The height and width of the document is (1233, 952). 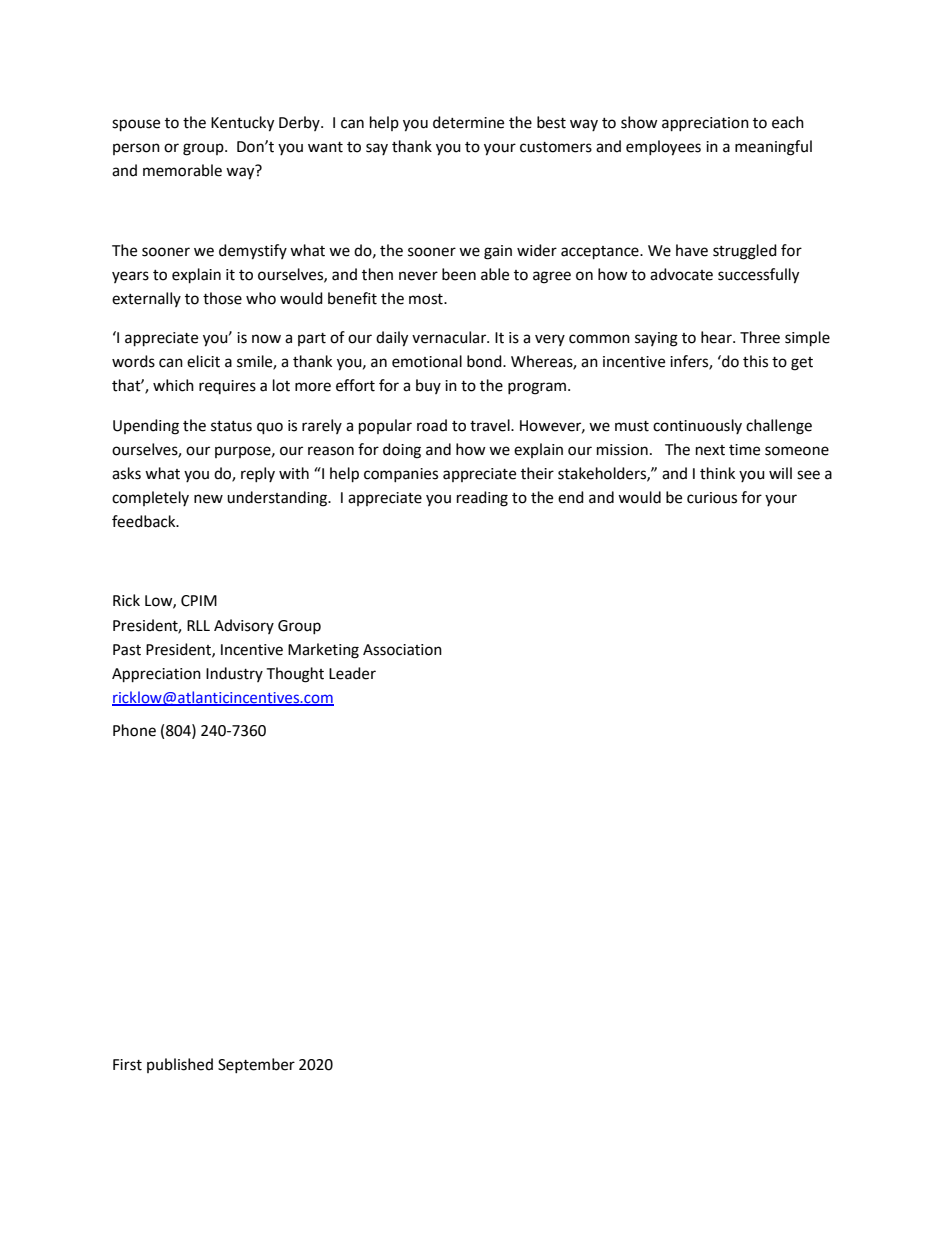 What do you see at coordinates (773, 148) in the document?
I see `meaningful` at bounding box center [773, 148].
